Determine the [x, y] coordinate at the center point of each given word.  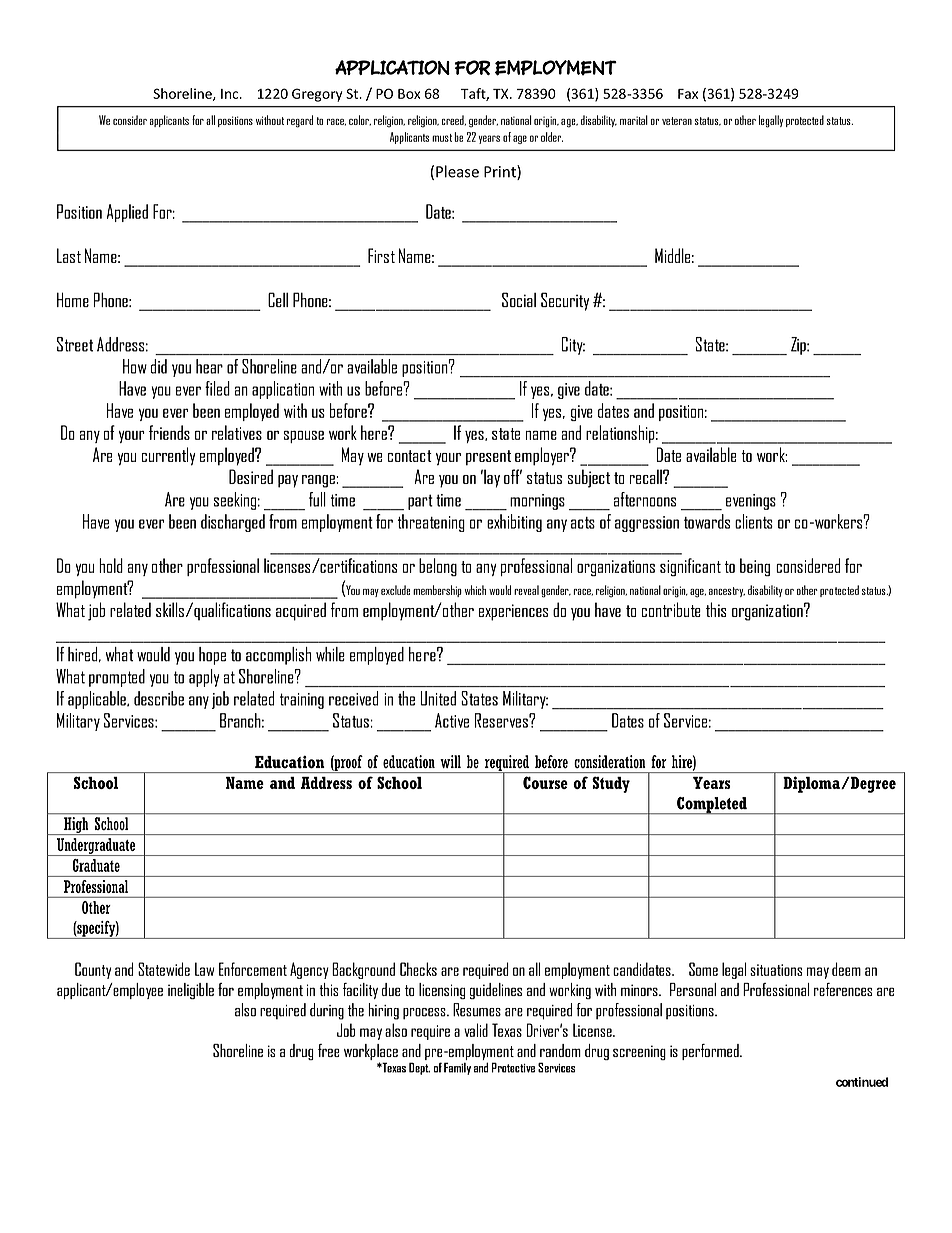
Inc [231, 94]
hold [111, 565]
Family [457, 1068]
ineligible [191, 991]
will [450, 761]
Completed [712, 806]
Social [519, 299]
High [76, 826]
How [135, 366]
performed [711, 1052]
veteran [677, 121]
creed [454, 120]
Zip [799, 346]
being [755, 567]
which [475, 590]
